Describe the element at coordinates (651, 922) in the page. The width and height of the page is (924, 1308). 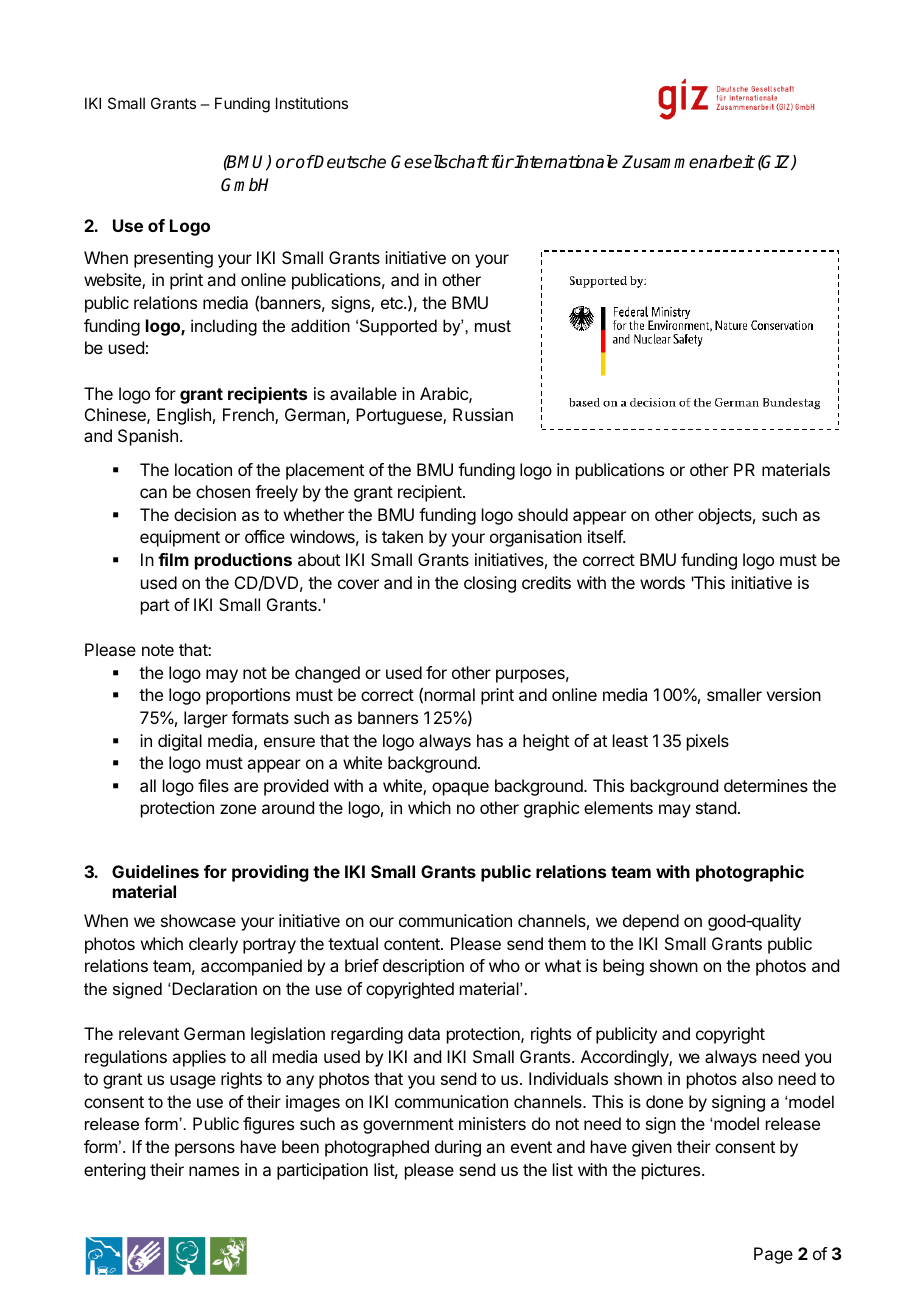
I see `depend` at that location.
